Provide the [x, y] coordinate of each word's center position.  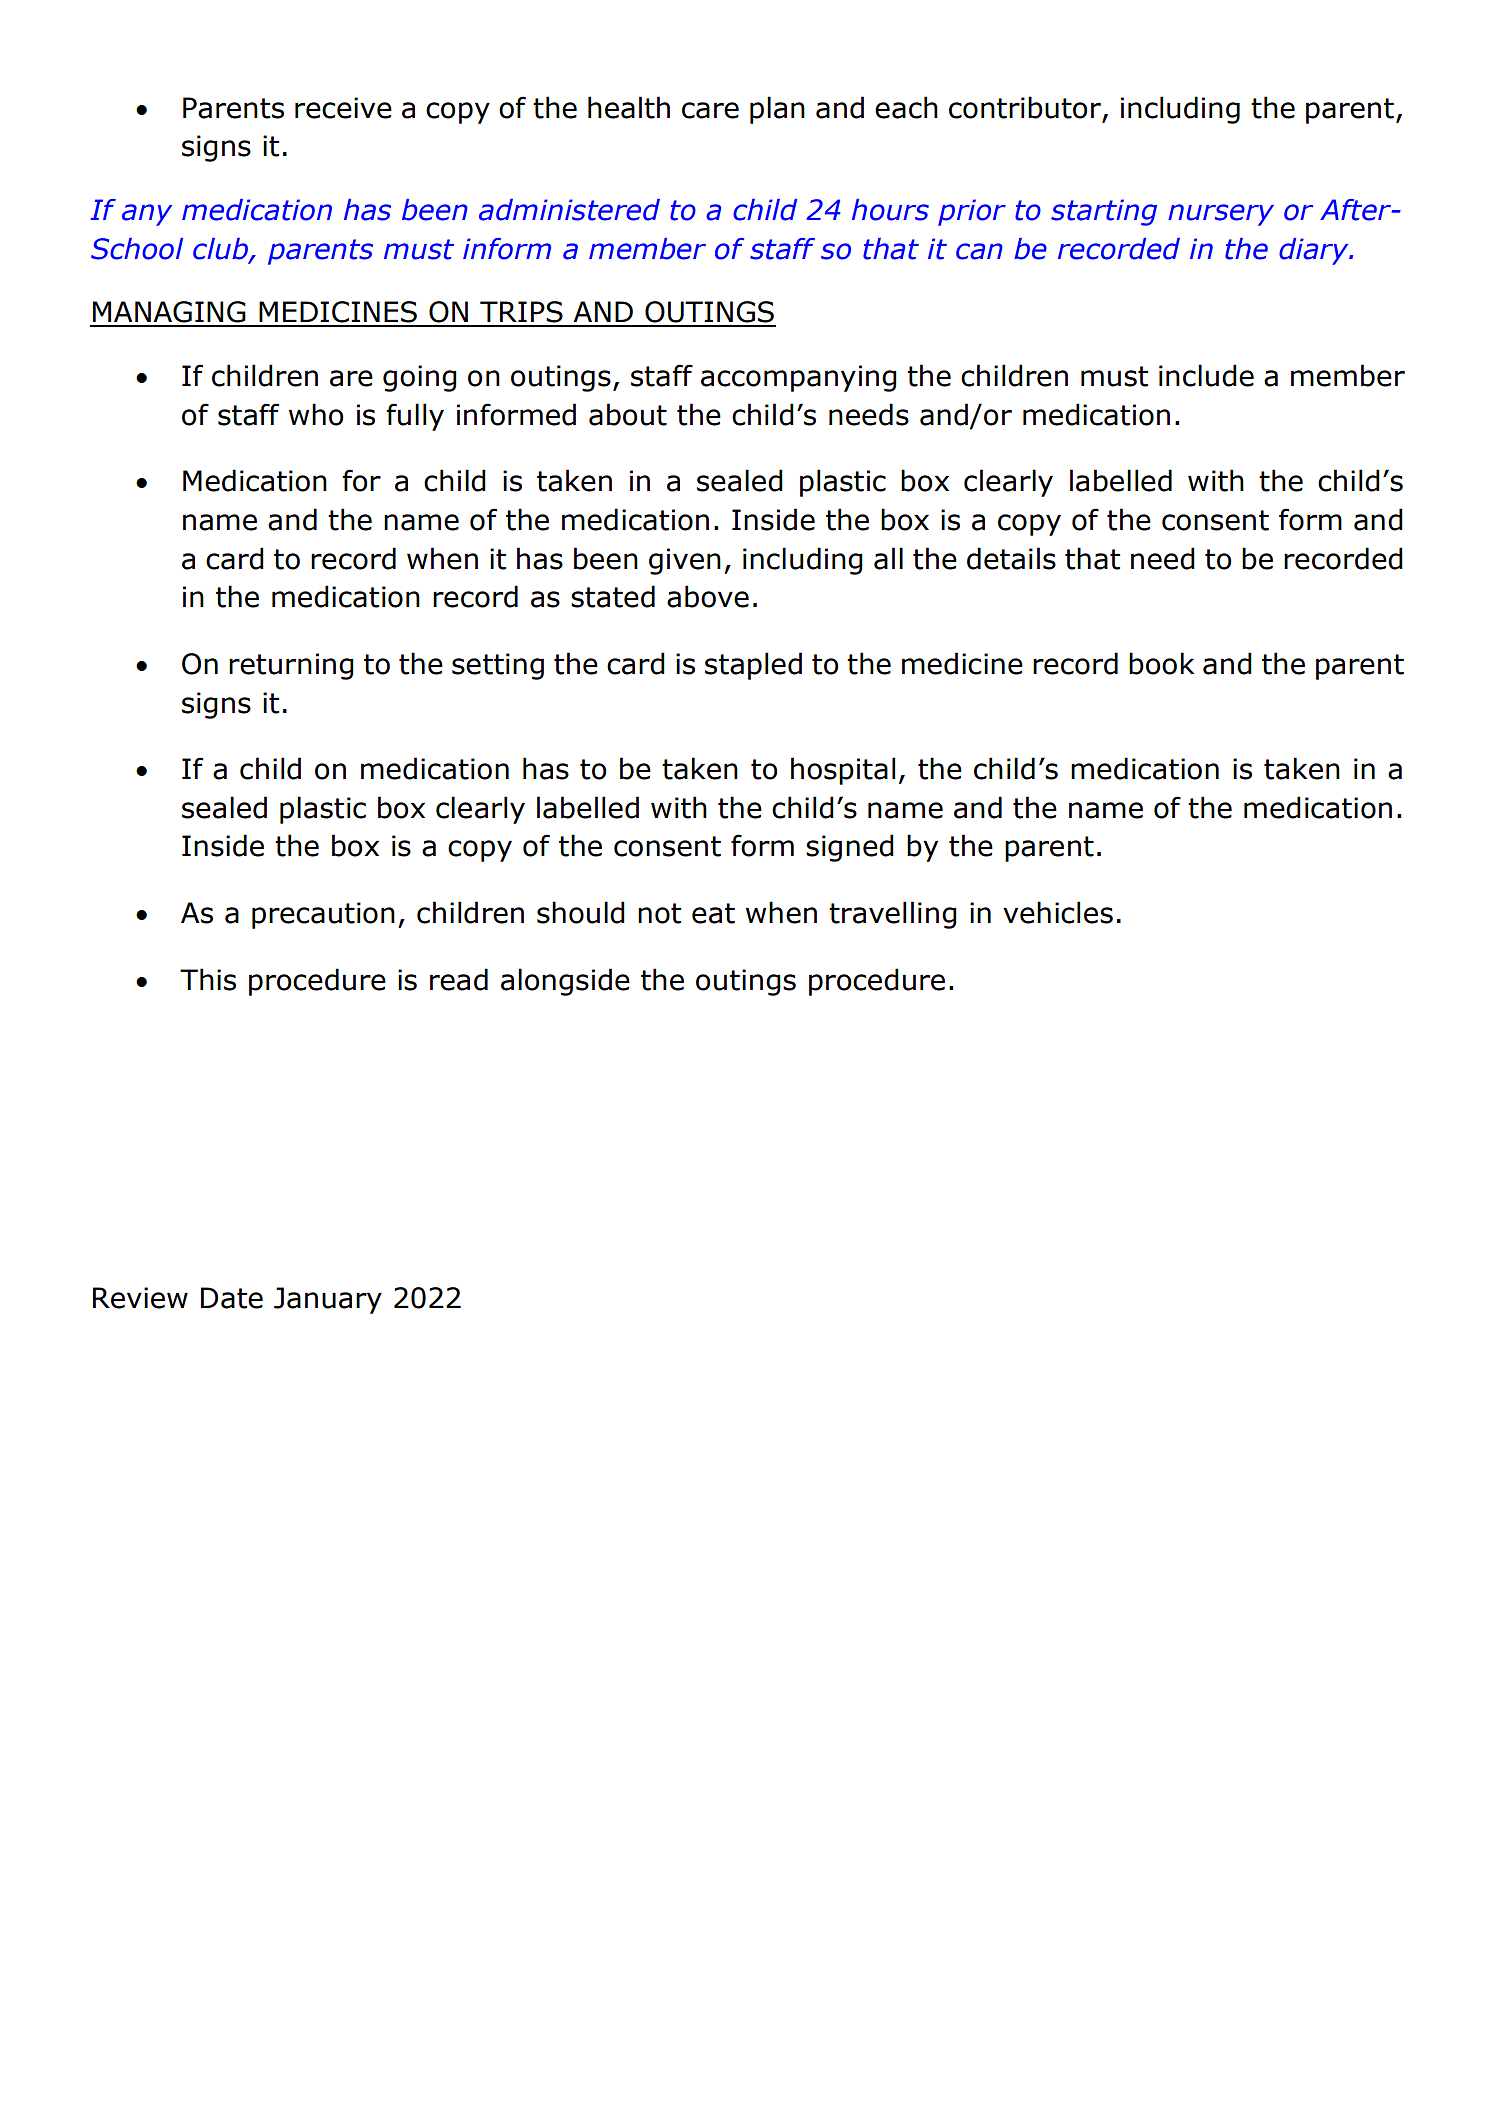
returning [291, 666]
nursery [1221, 215]
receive [343, 108]
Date [232, 1298]
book [1162, 663]
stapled [753, 666]
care [710, 110]
